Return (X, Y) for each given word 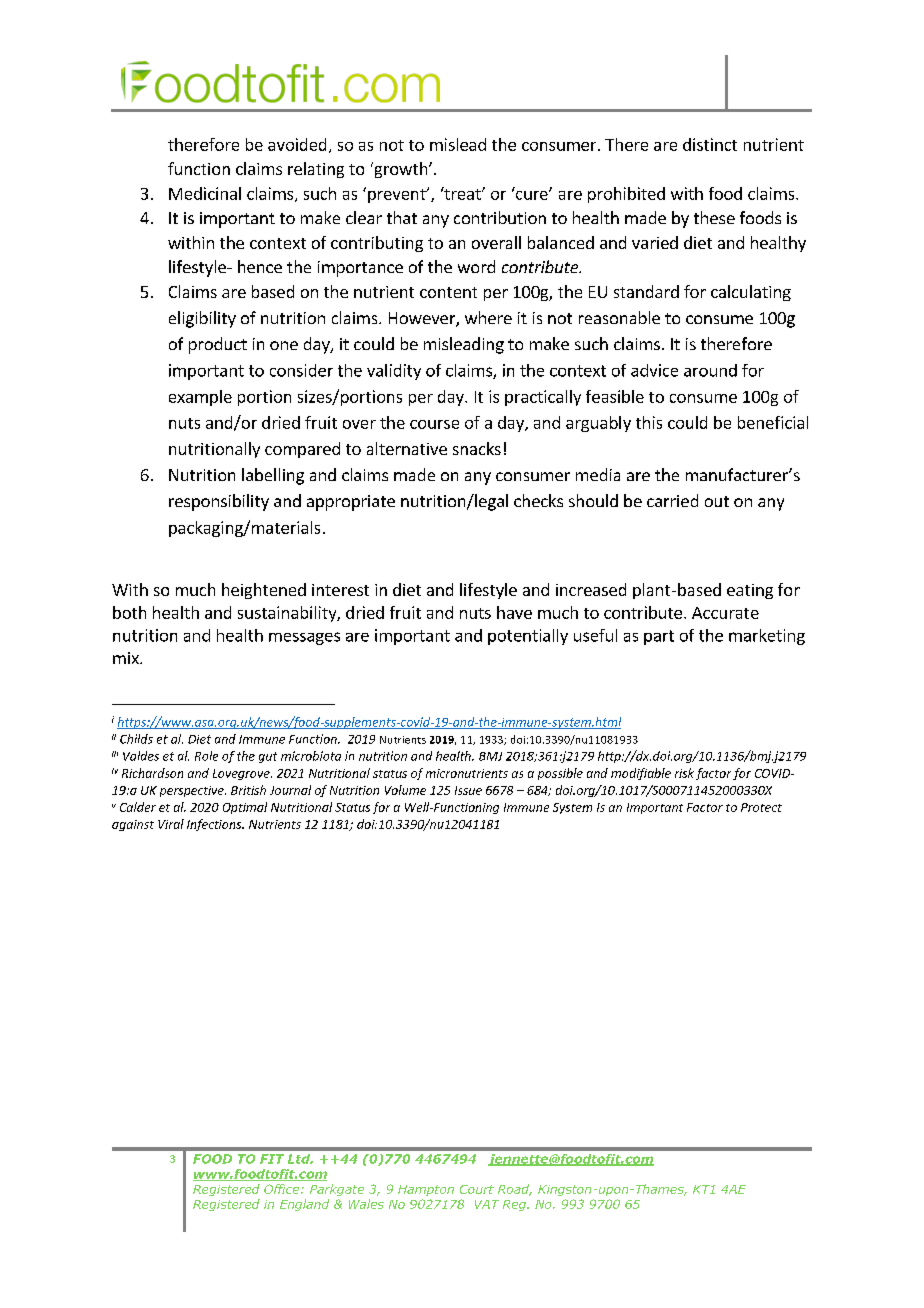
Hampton (426, 1190)
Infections (215, 825)
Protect (761, 807)
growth (401, 170)
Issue (468, 790)
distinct (710, 144)
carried (672, 500)
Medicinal (205, 193)
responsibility (219, 502)
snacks (477, 448)
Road (515, 1190)
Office (281, 1189)
